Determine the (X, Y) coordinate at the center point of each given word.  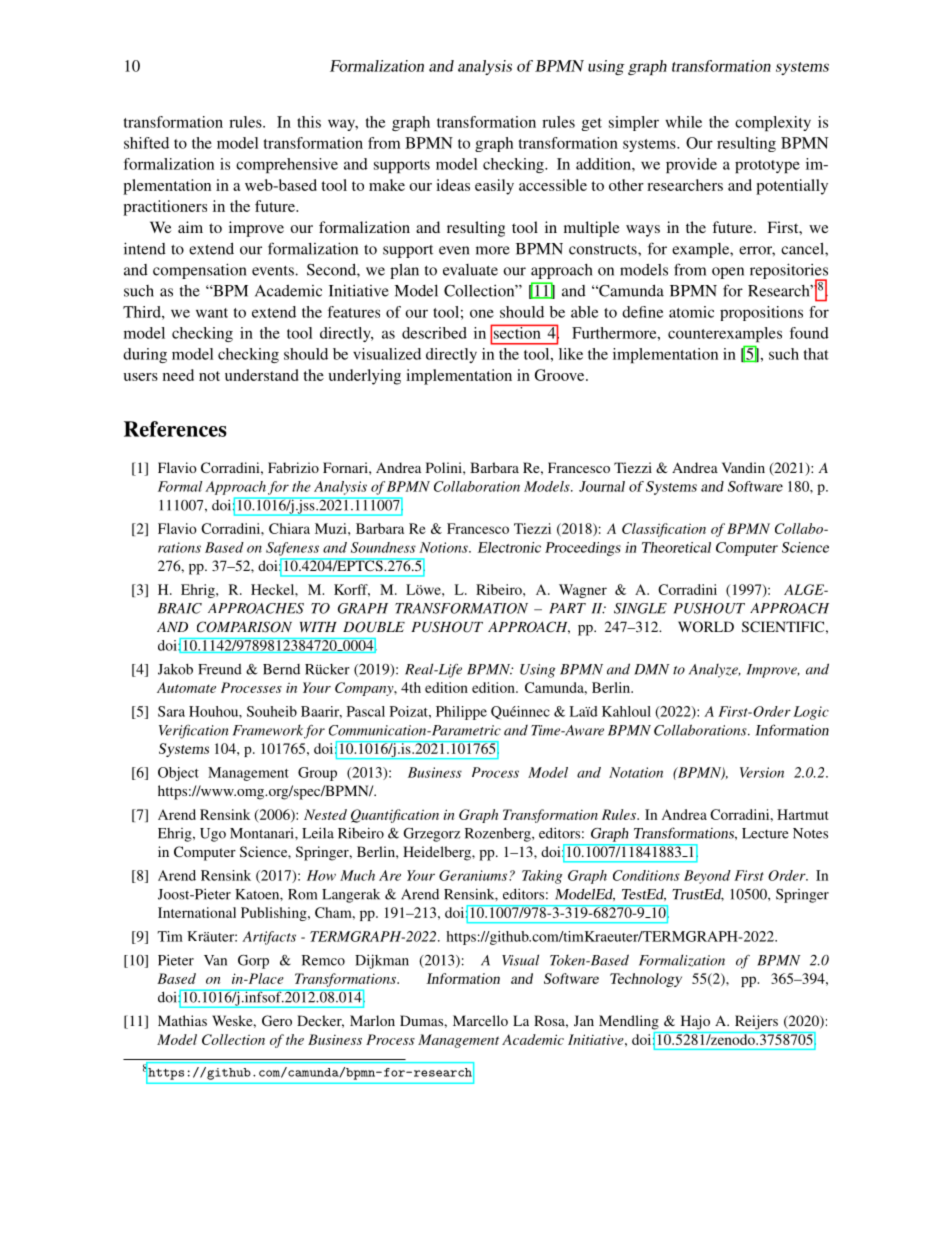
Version (762, 772)
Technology (646, 980)
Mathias (182, 1020)
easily (494, 187)
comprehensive (287, 165)
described (434, 333)
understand (262, 375)
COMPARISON (244, 627)
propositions (761, 313)
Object (178, 774)
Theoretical (676, 547)
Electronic (509, 547)
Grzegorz (431, 835)
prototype (767, 166)
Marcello (480, 1020)
